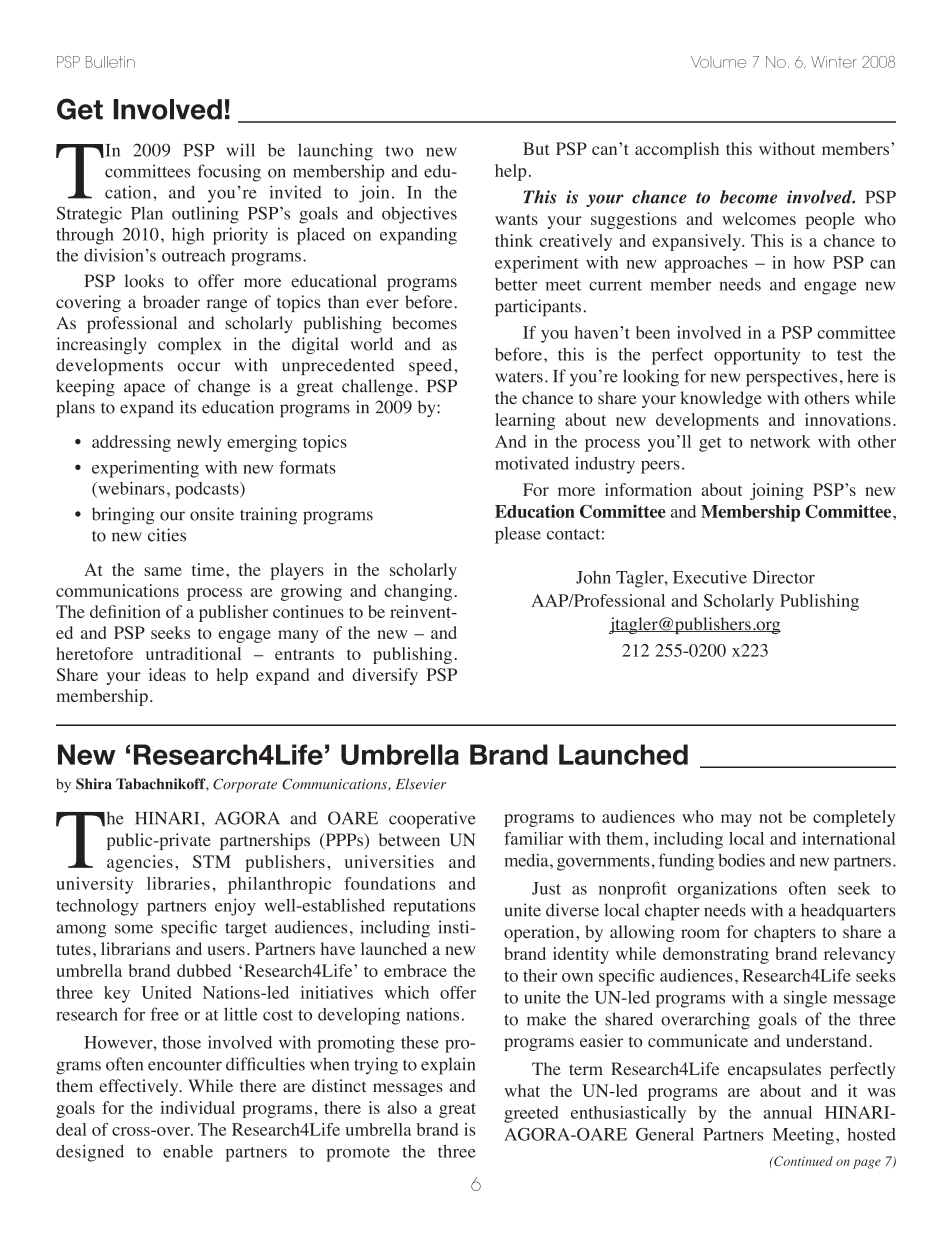 The image size is (952, 1233). What do you see at coordinates (125, 611) in the image?
I see `definition` at bounding box center [125, 611].
